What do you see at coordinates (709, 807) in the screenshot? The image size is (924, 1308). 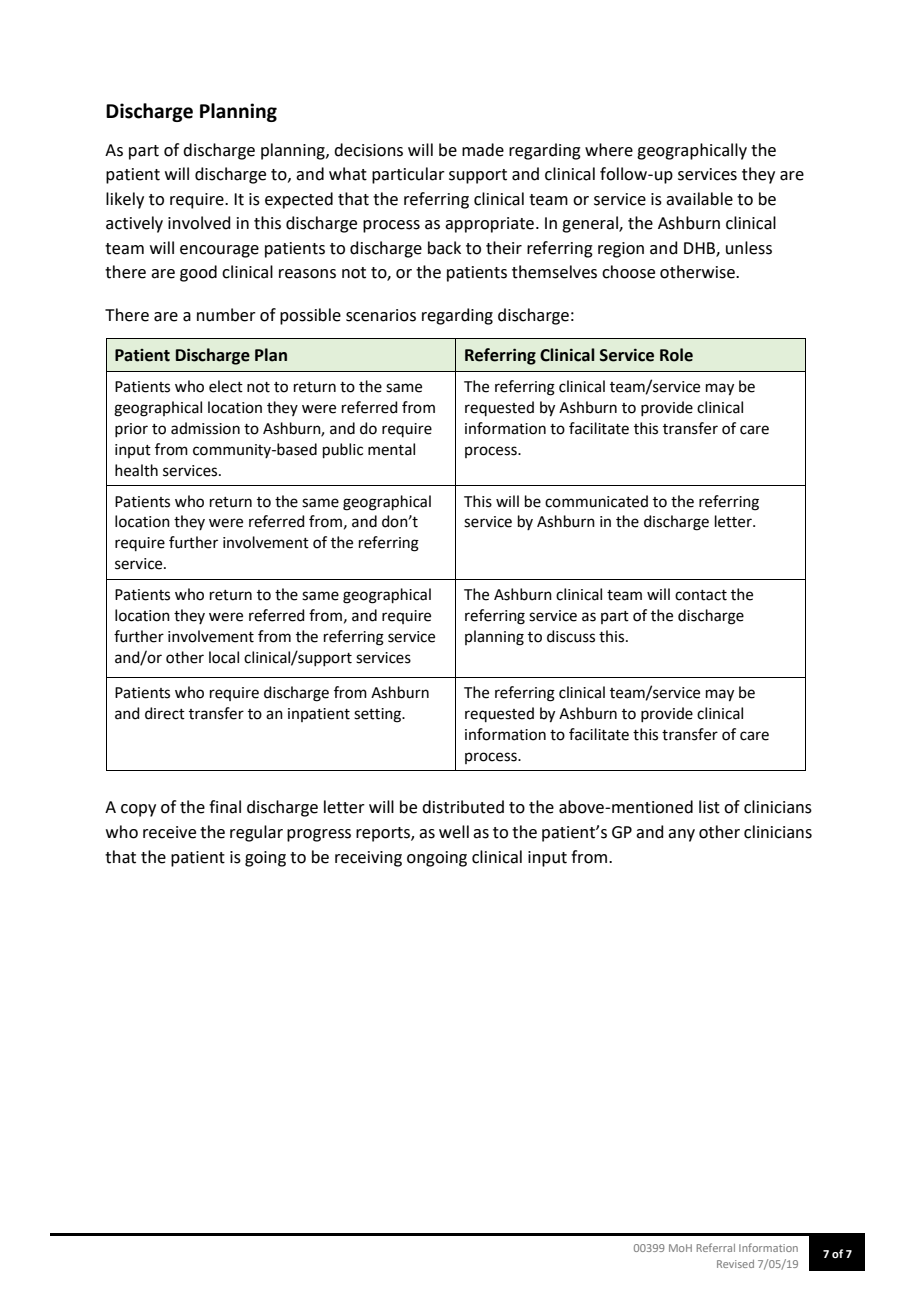 I see `list` at bounding box center [709, 807].
